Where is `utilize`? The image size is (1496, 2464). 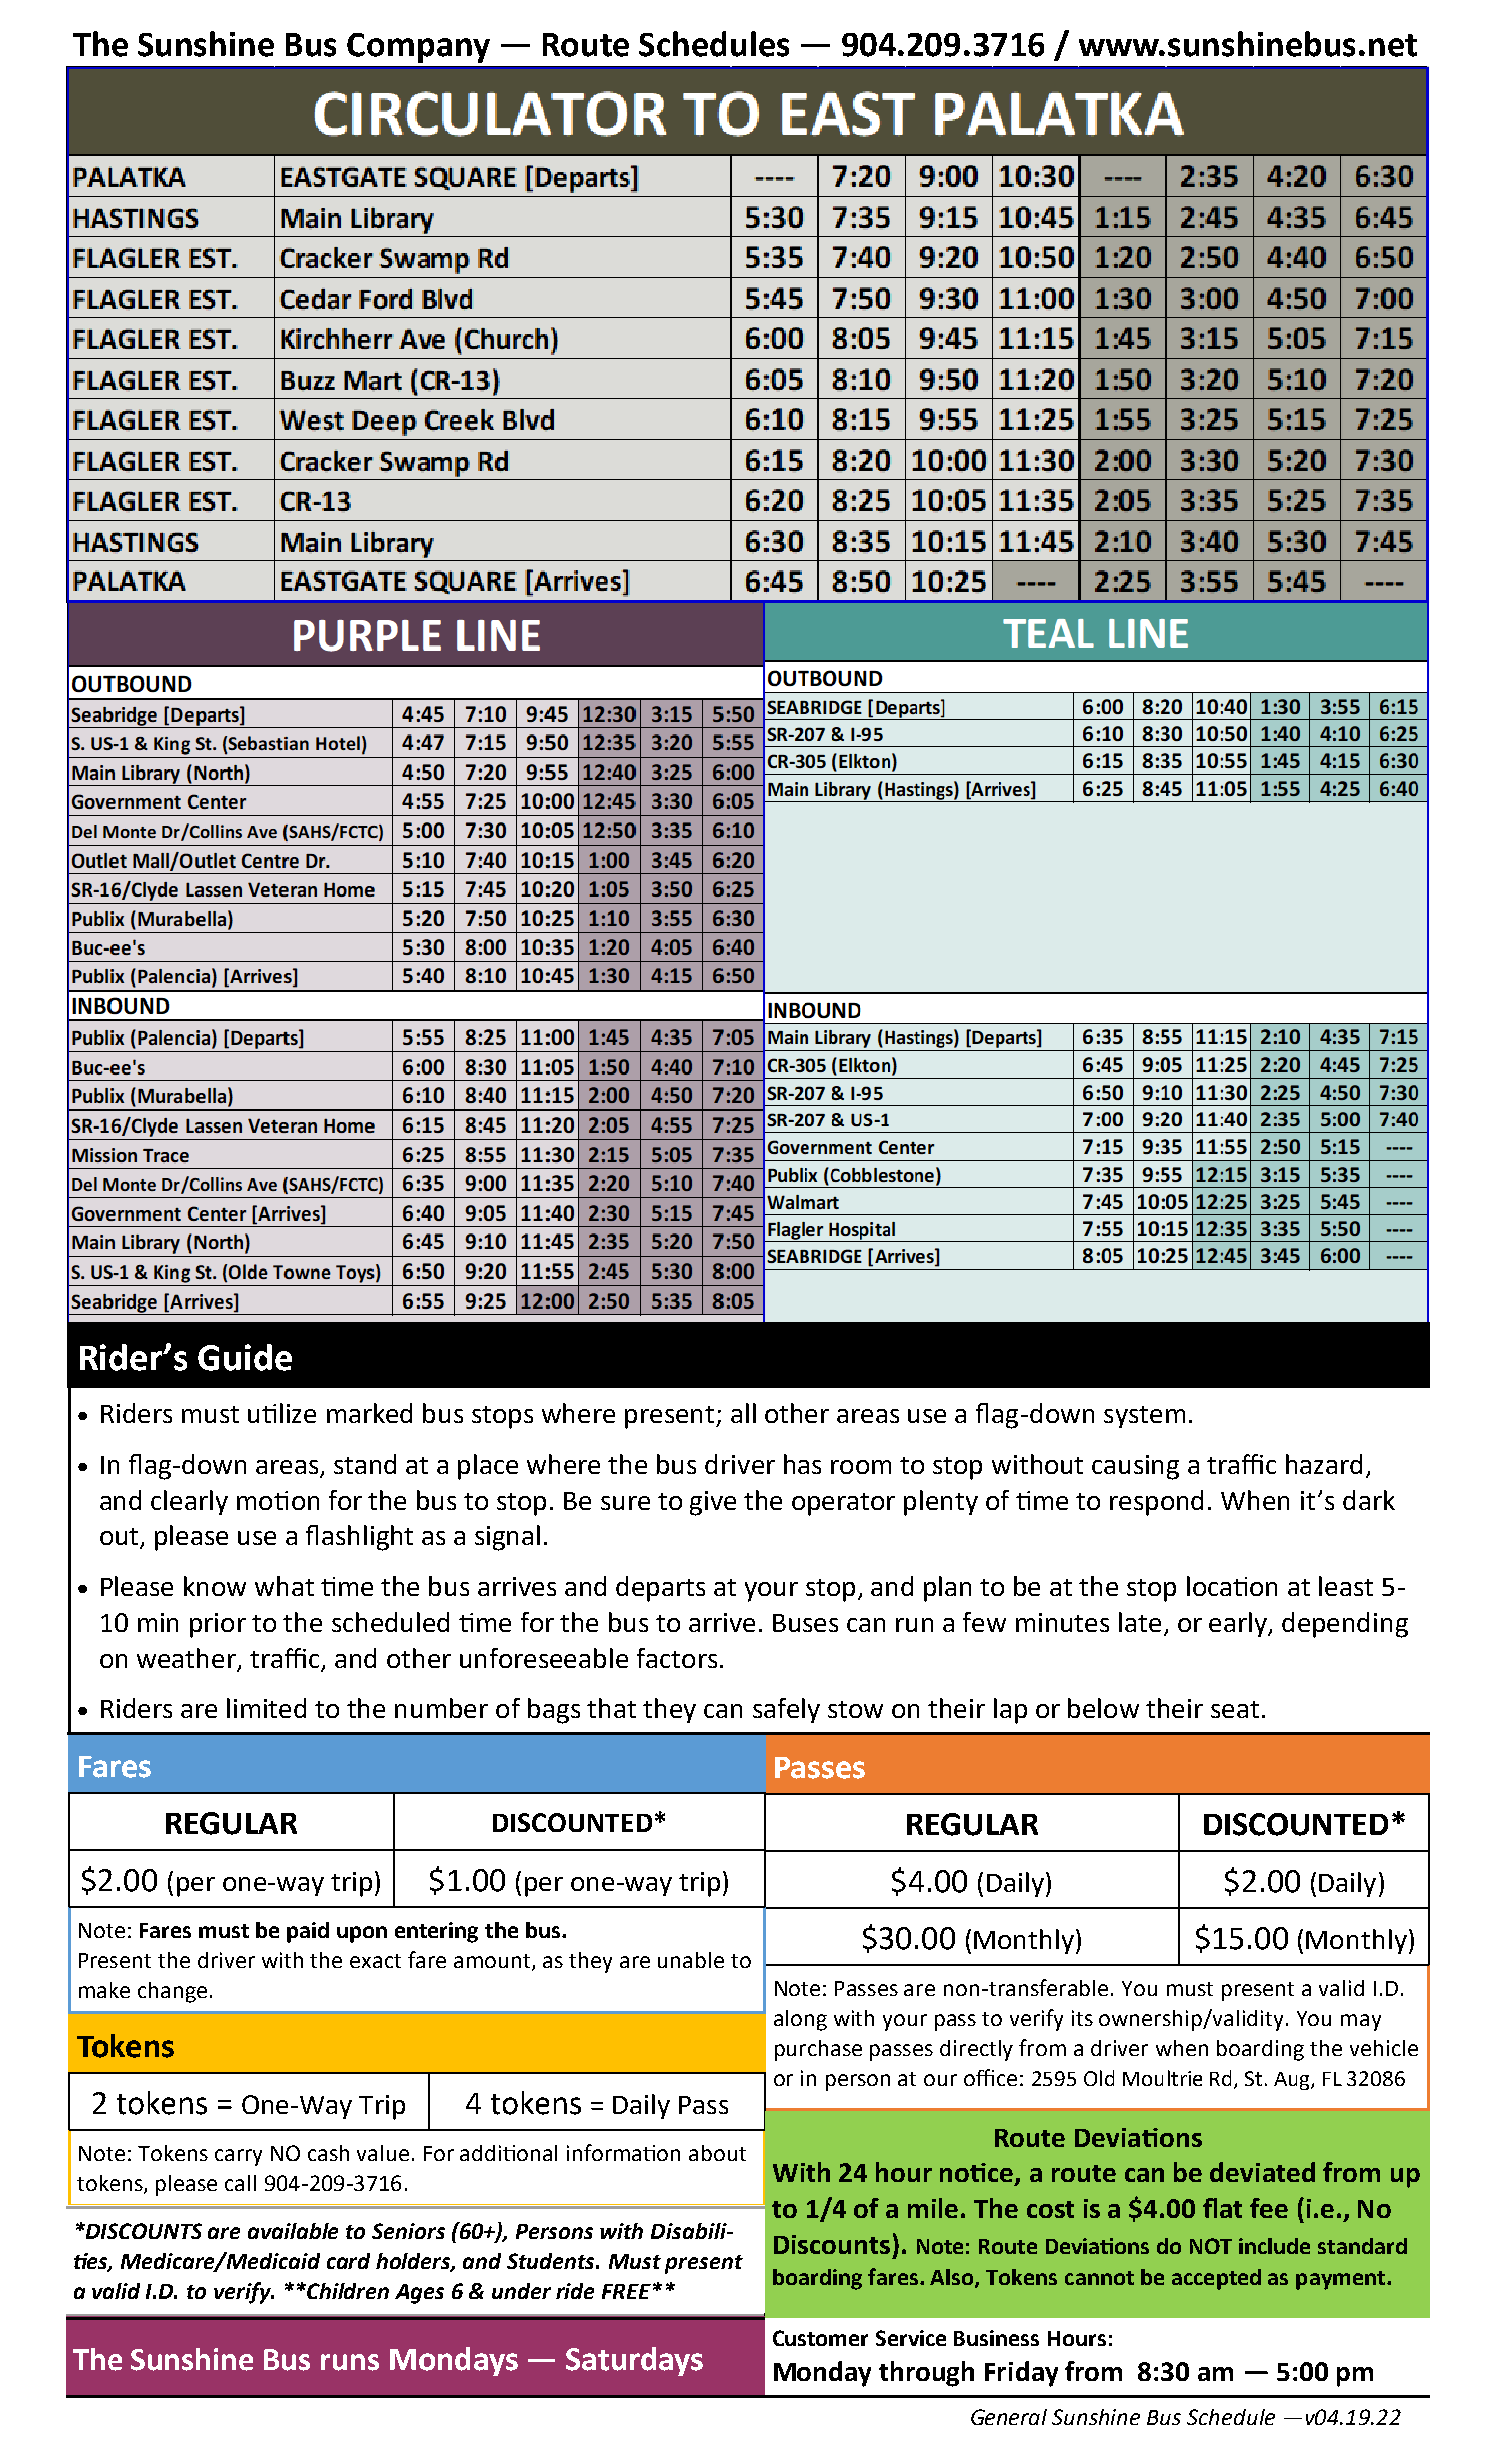
utilize is located at coordinates (282, 1413).
